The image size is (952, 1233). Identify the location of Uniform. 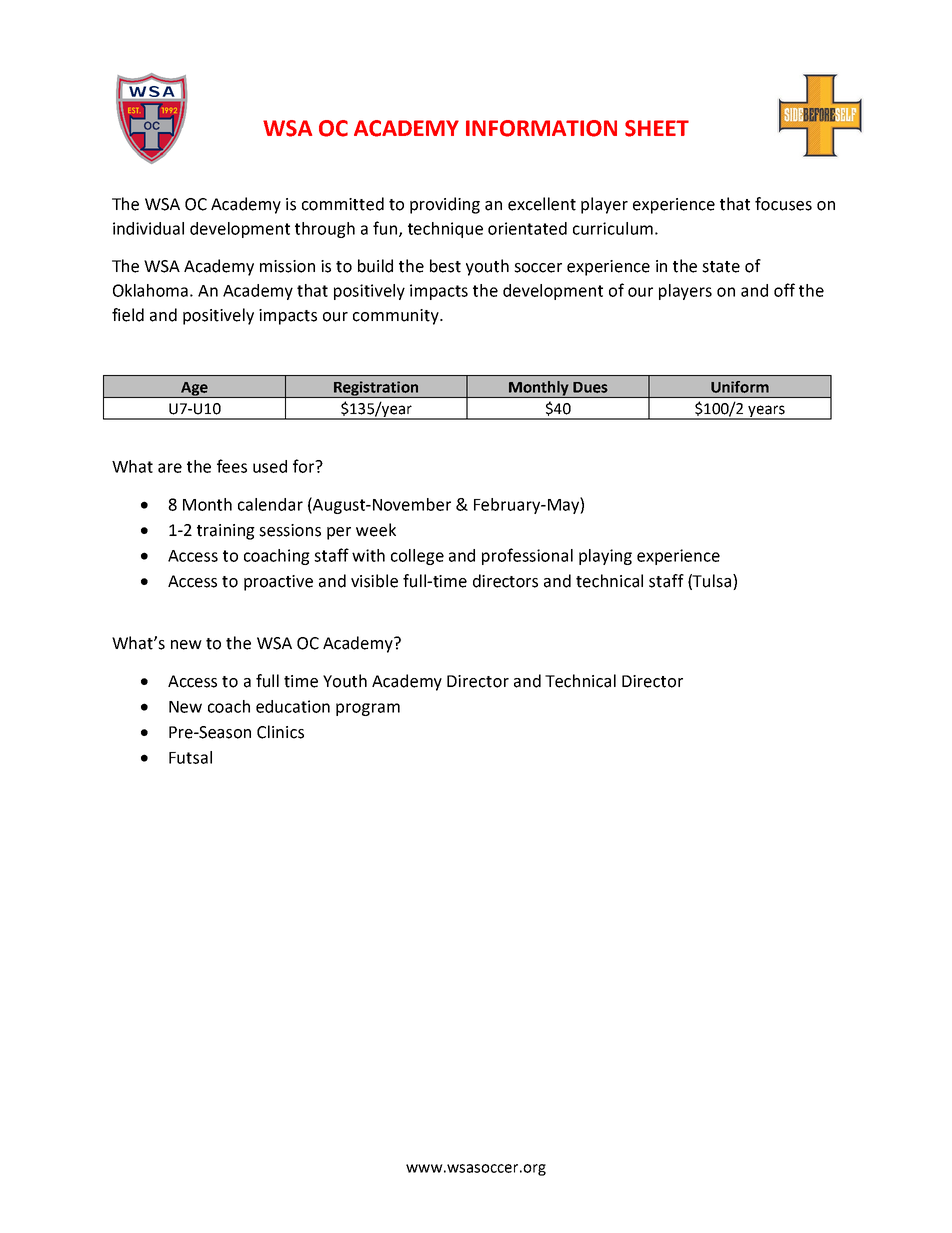
(740, 387).
